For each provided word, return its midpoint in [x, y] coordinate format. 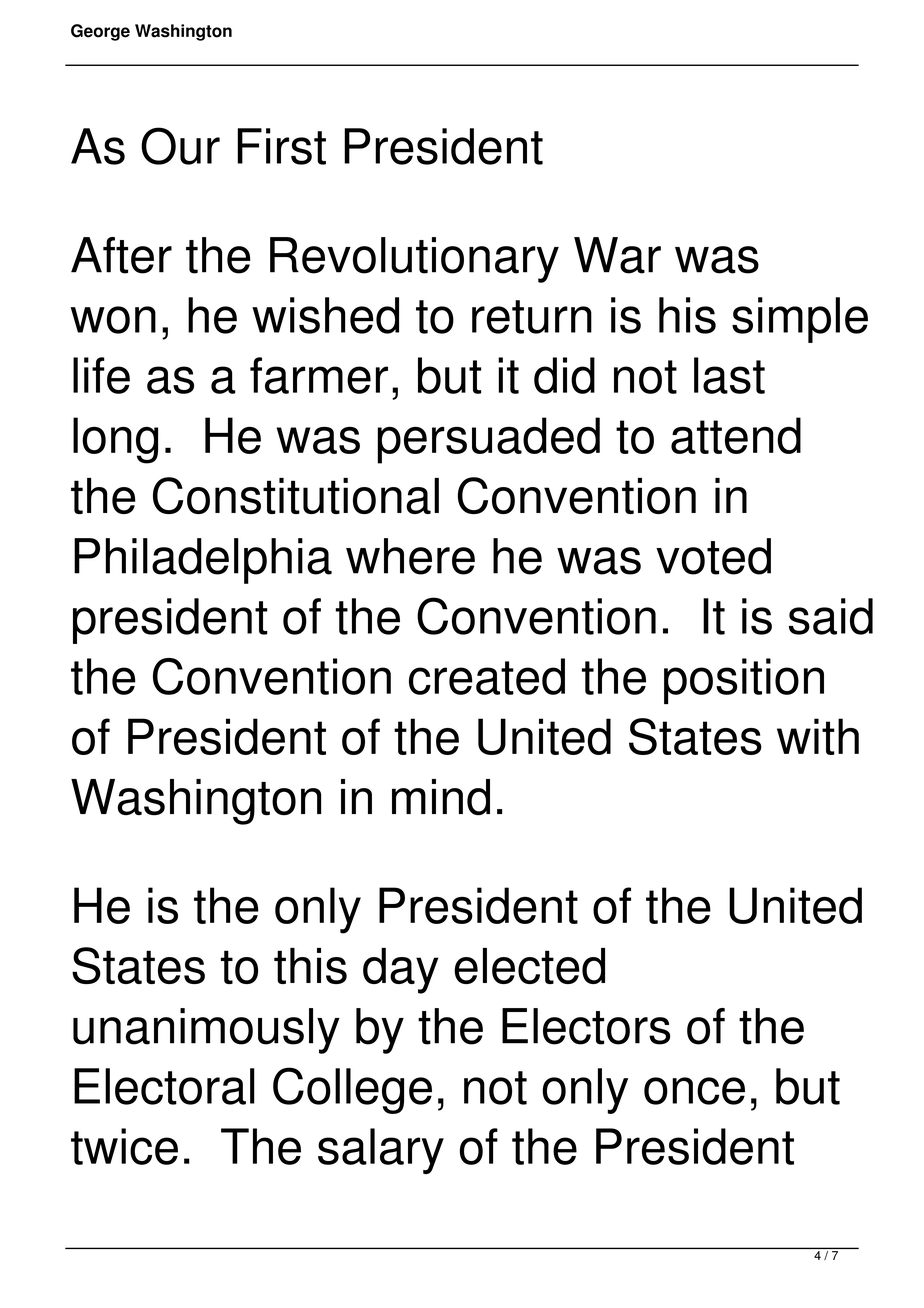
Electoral [164, 1086]
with [818, 736]
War [617, 255]
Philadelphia [203, 561]
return [532, 317]
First [281, 146]
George [100, 32]
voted [713, 556]
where [410, 556]
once [694, 1091]
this [310, 966]
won [113, 320]
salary [381, 1151]
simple [800, 320]
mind [441, 797]
